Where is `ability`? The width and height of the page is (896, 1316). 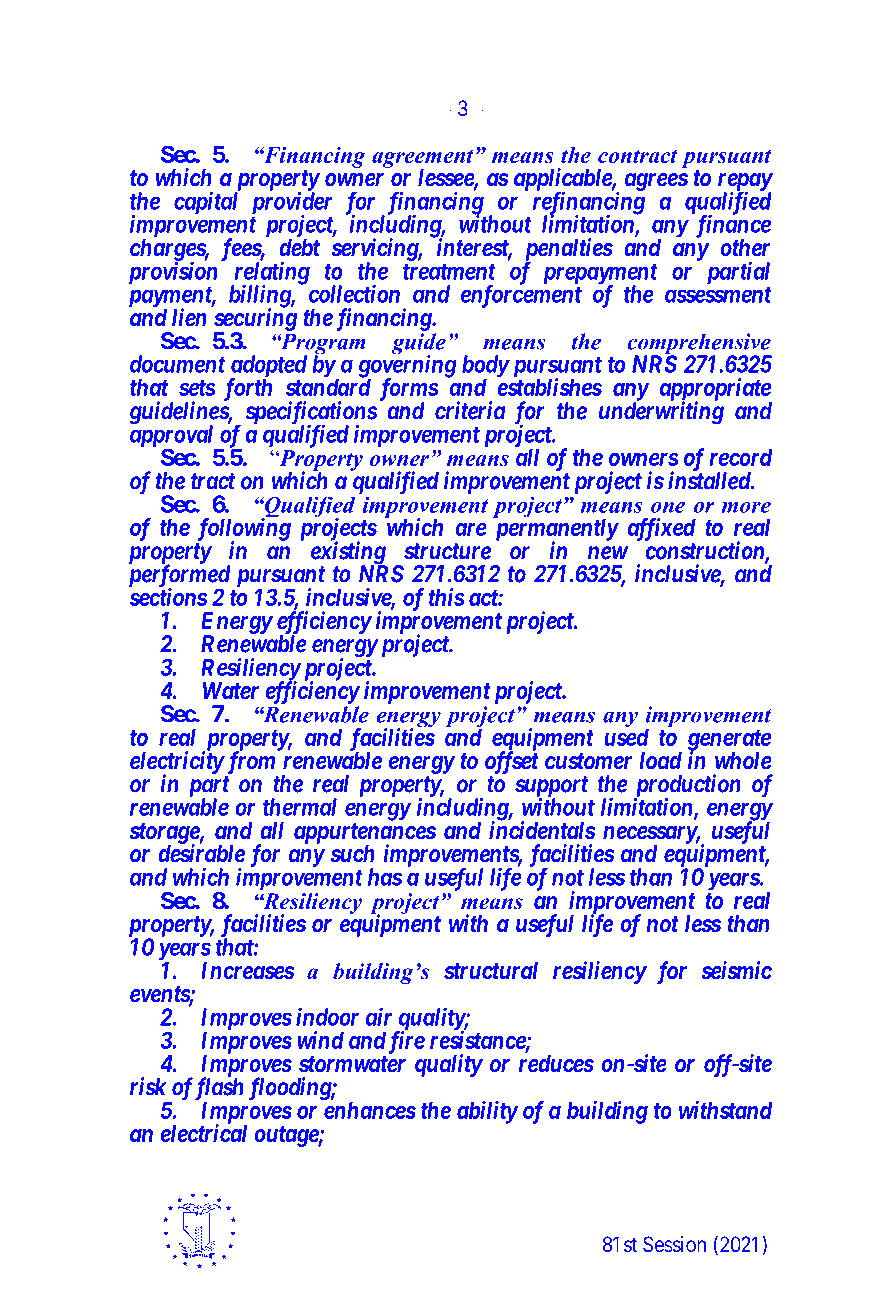 ability is located at coordinates (487, 1112).
